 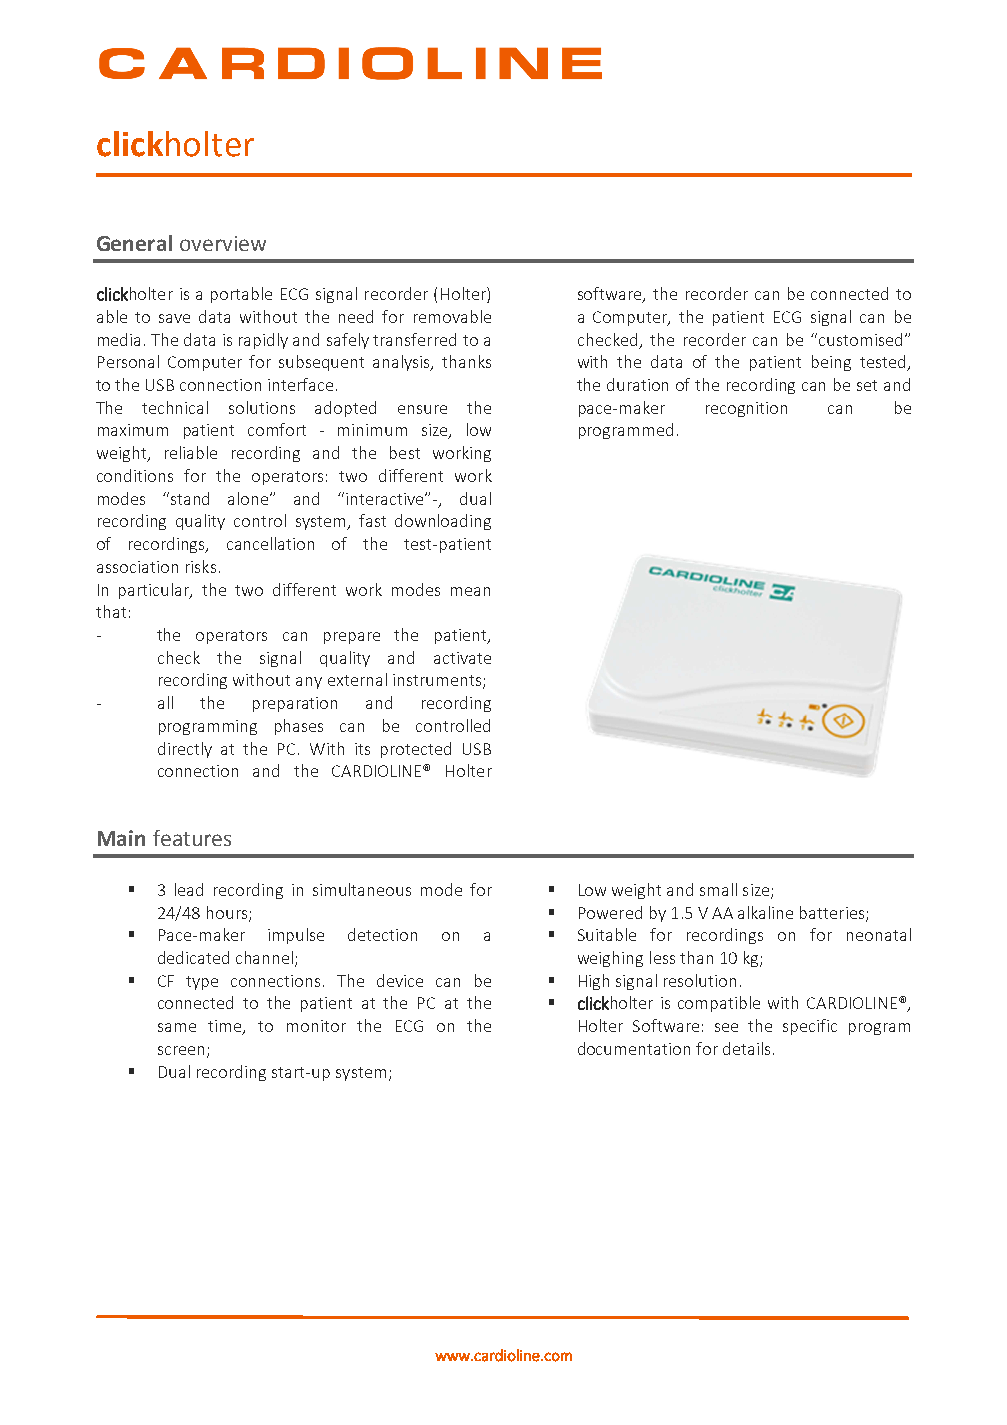 What do you see at coordinates (405, 452) in the page?
I see `best` at bounding box center [405, 452].
